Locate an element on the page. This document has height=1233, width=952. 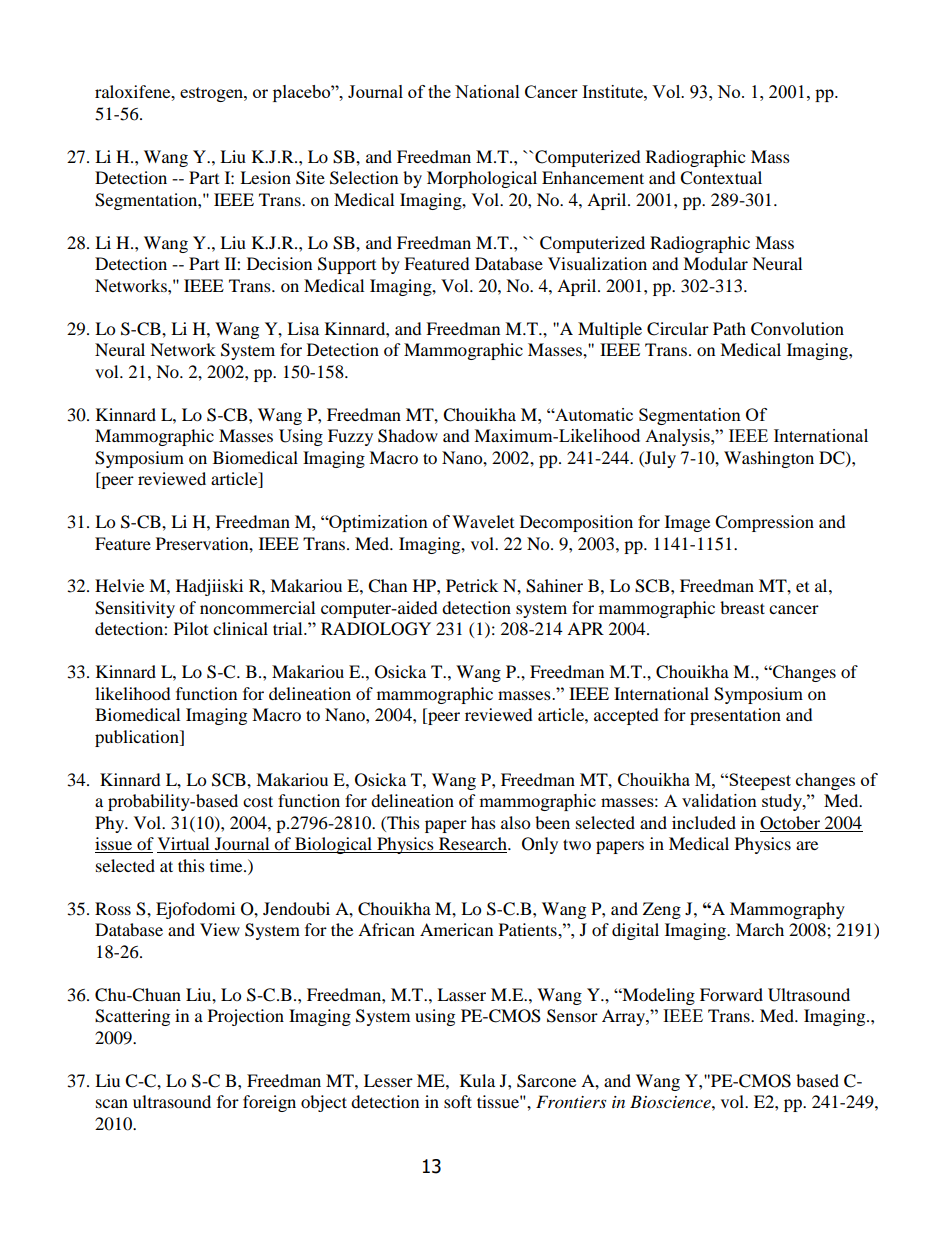
Shadow is located at coordinates (408, 436).
